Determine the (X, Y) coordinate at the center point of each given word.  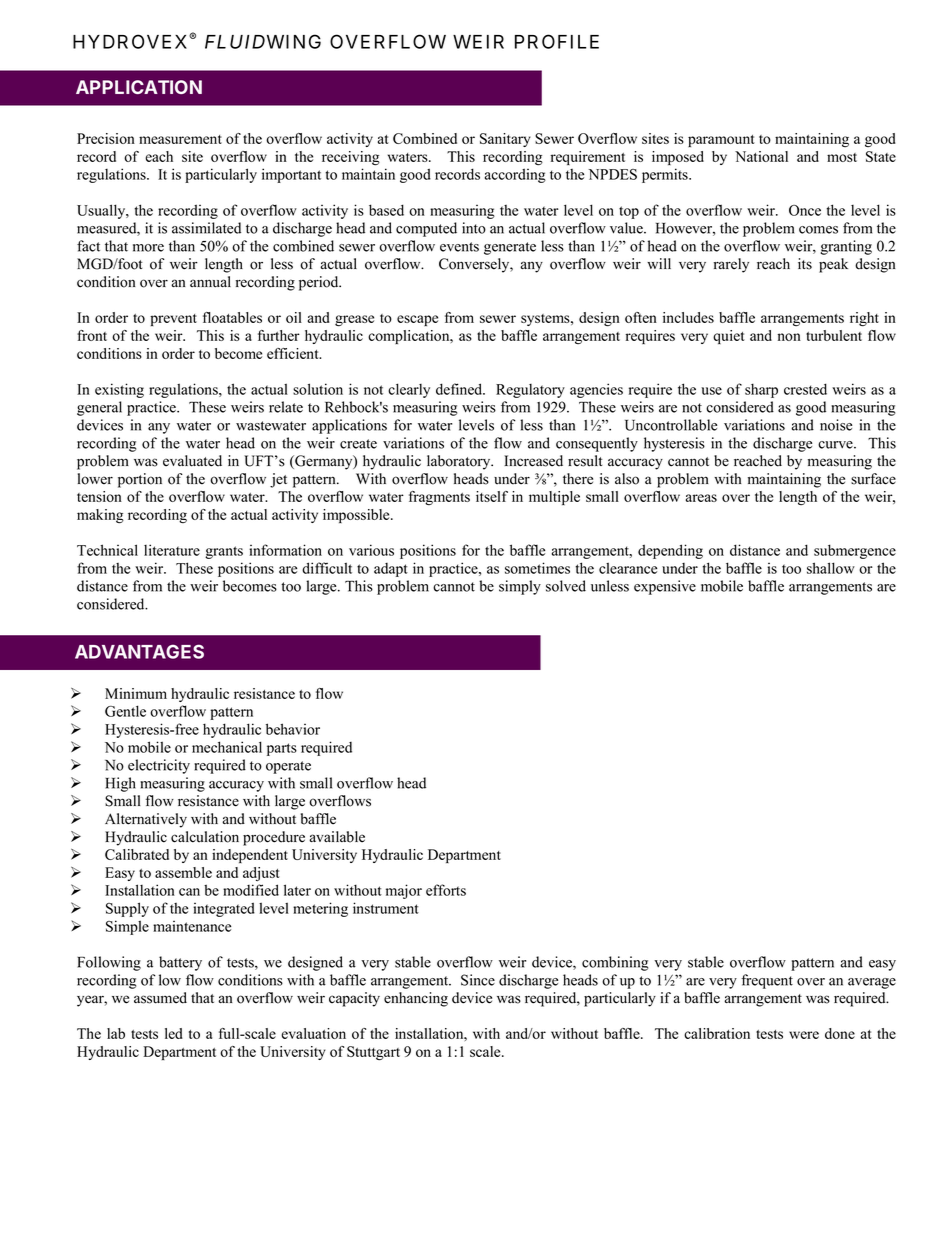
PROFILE (557, 41)
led (174, 1033)
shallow (831, 568)
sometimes (537, 568)
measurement (180, 139)
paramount (721, 141)
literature (172, 550)
